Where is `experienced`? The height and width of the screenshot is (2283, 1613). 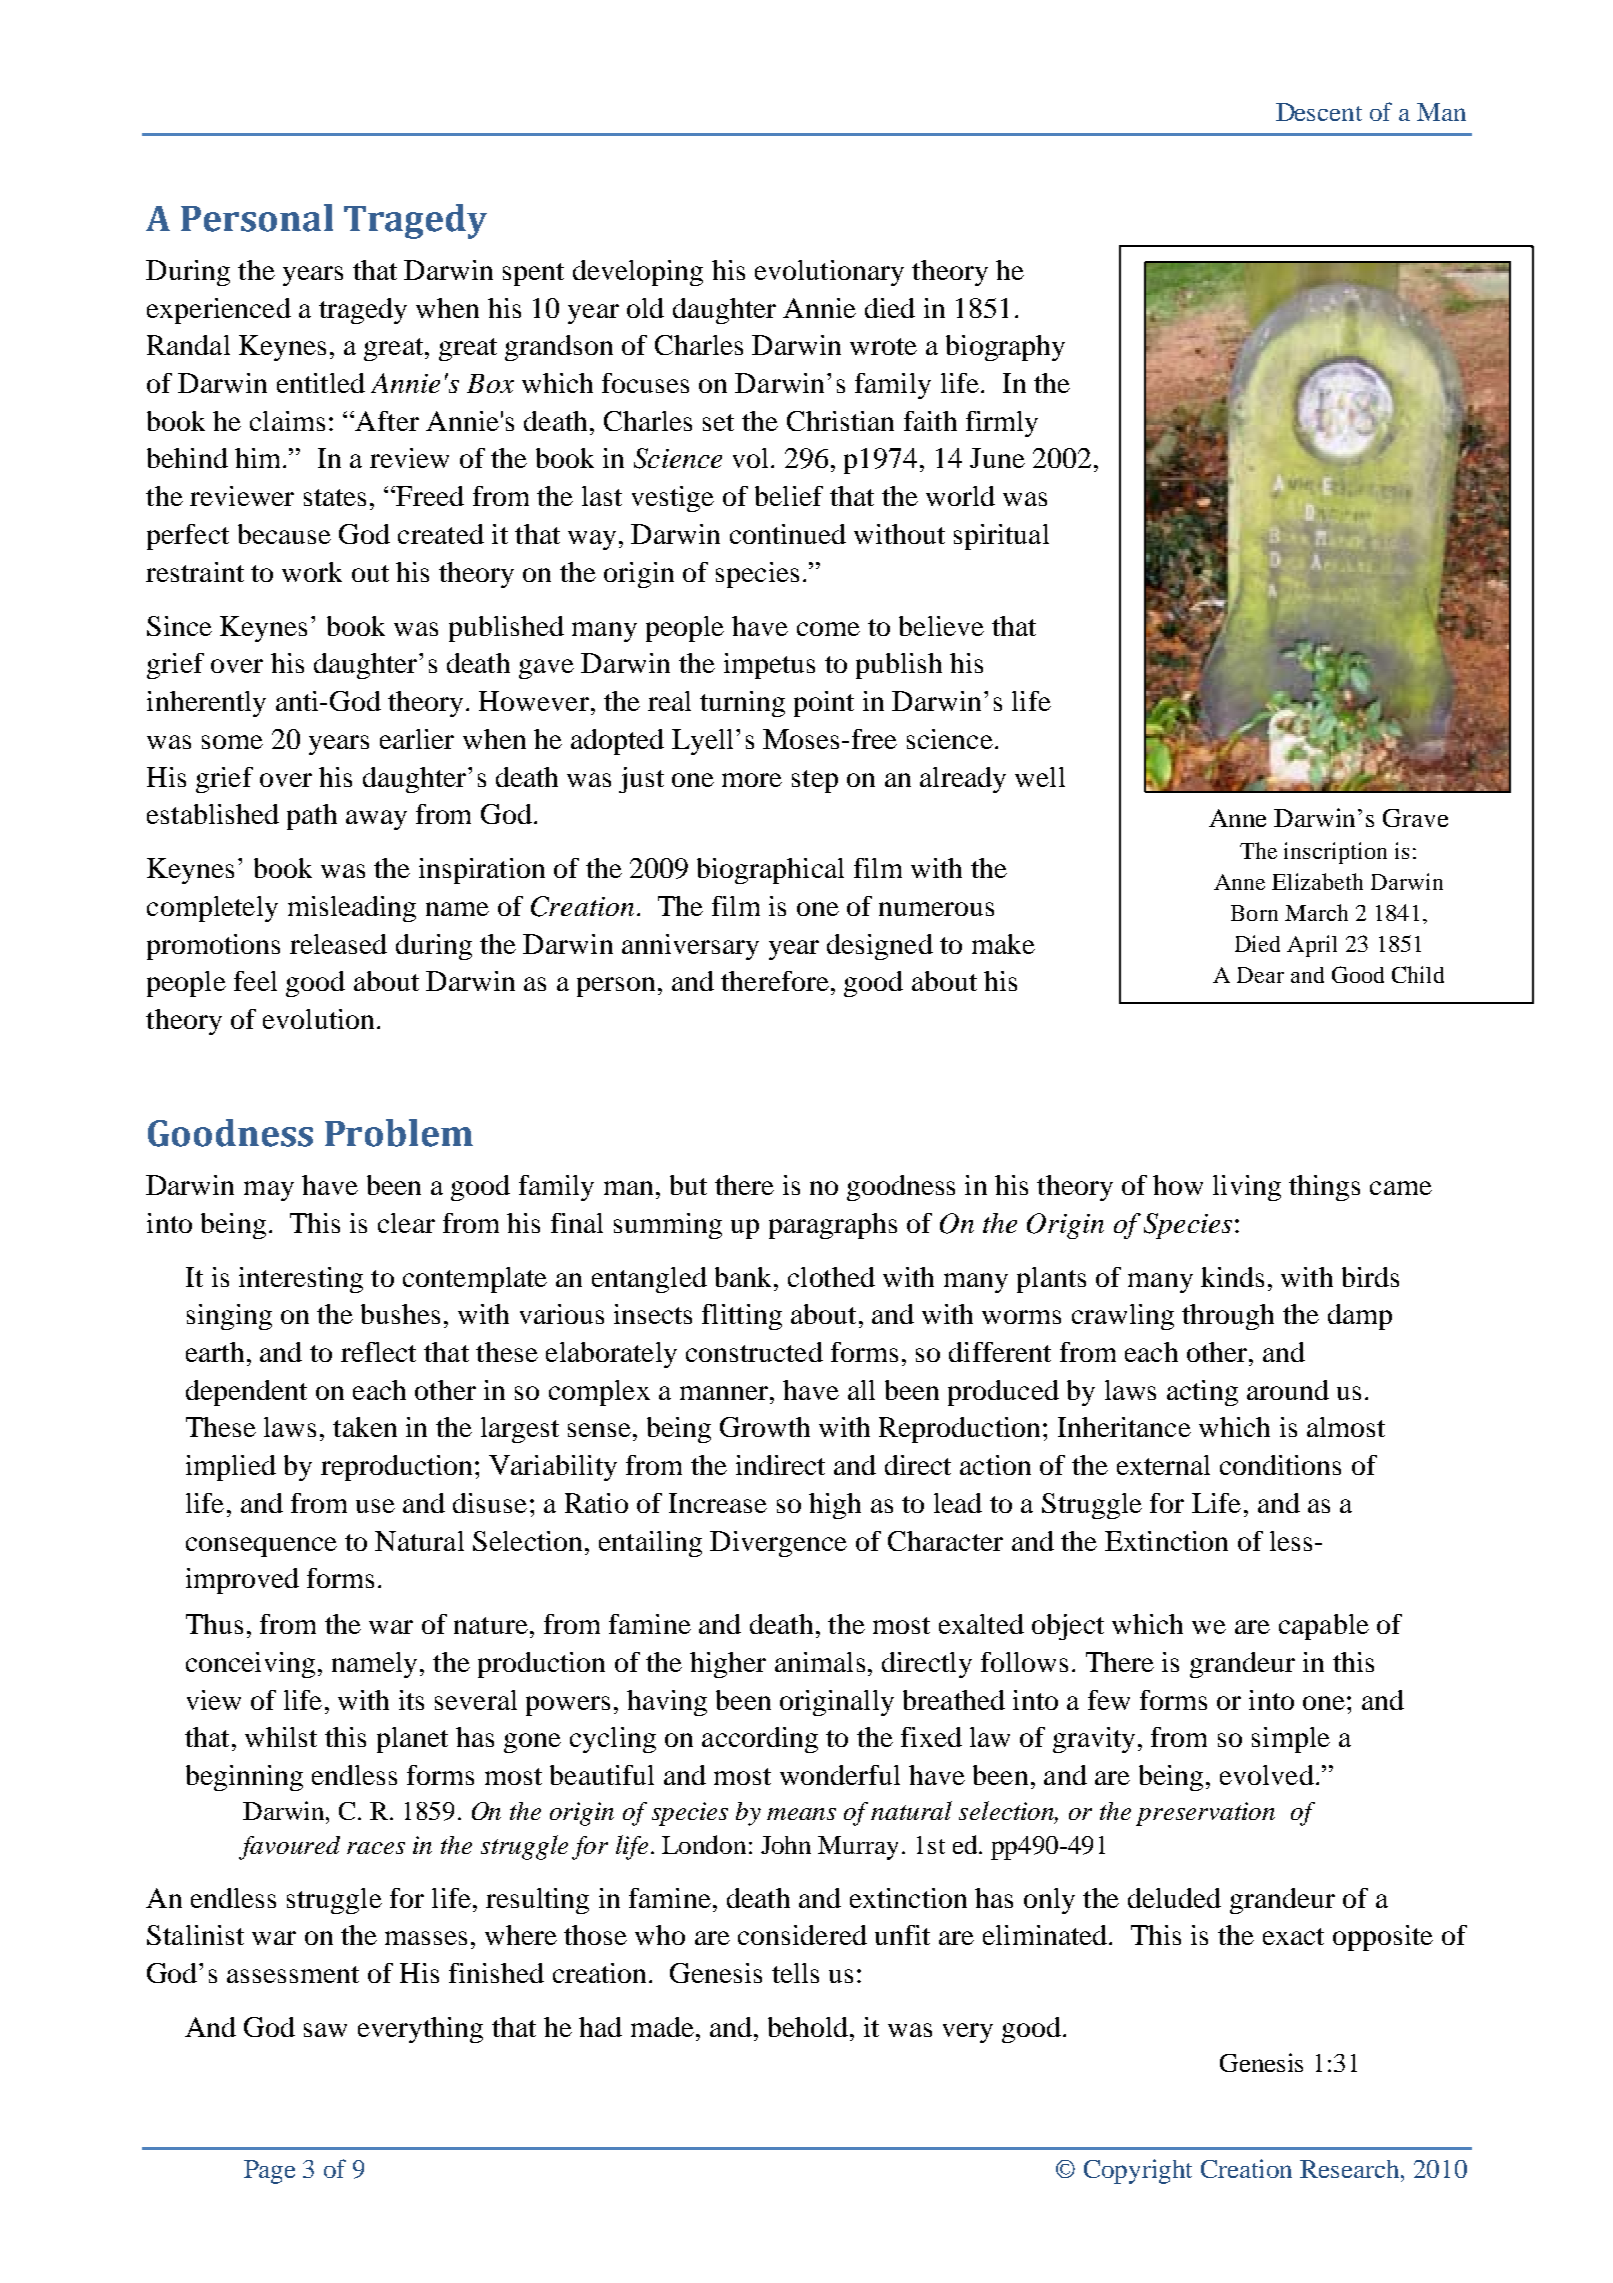 experienced is located at coordinates (219, 311).
